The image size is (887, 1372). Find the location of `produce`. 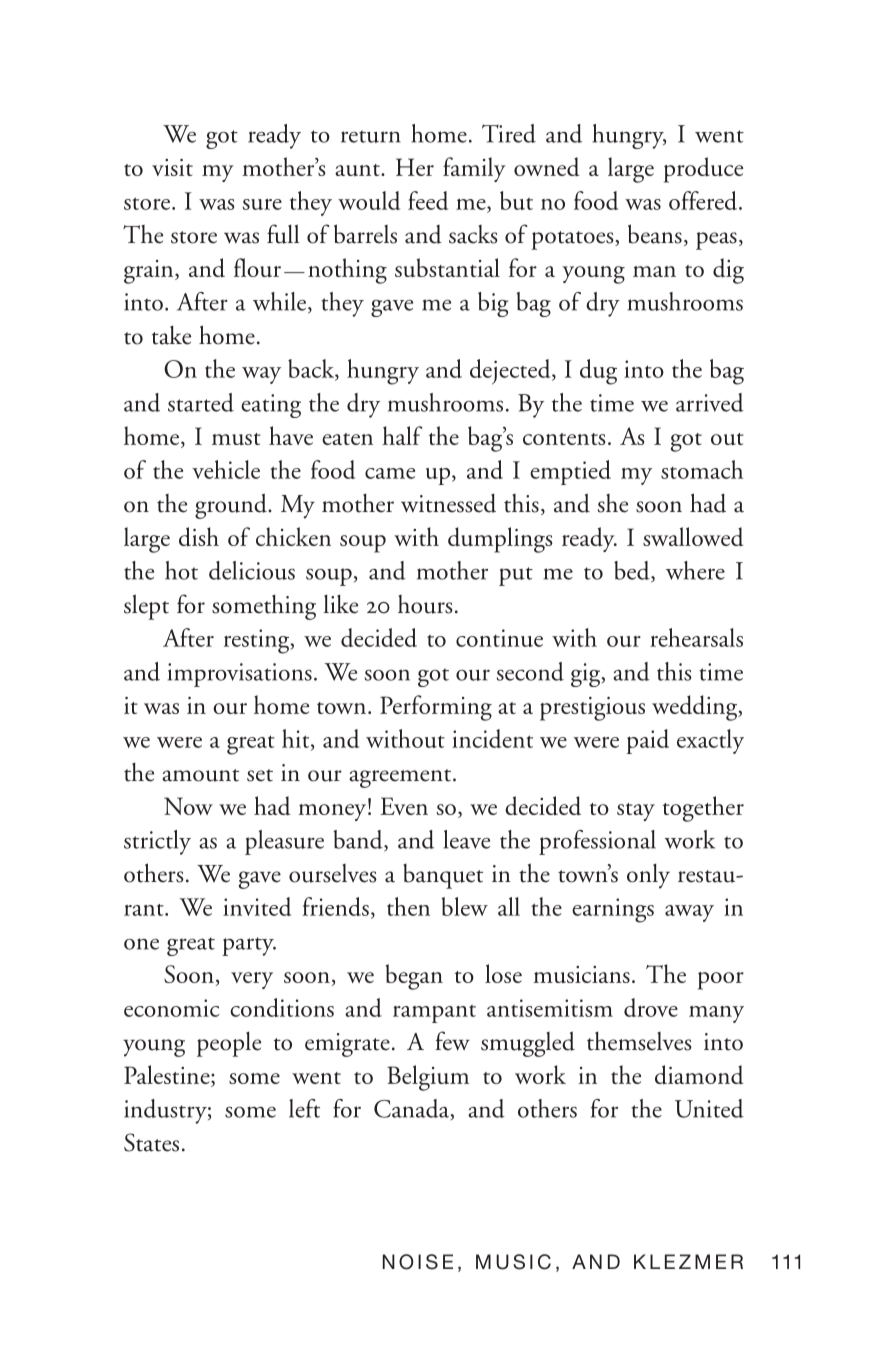

produce is located at coordinates (703, 170).
